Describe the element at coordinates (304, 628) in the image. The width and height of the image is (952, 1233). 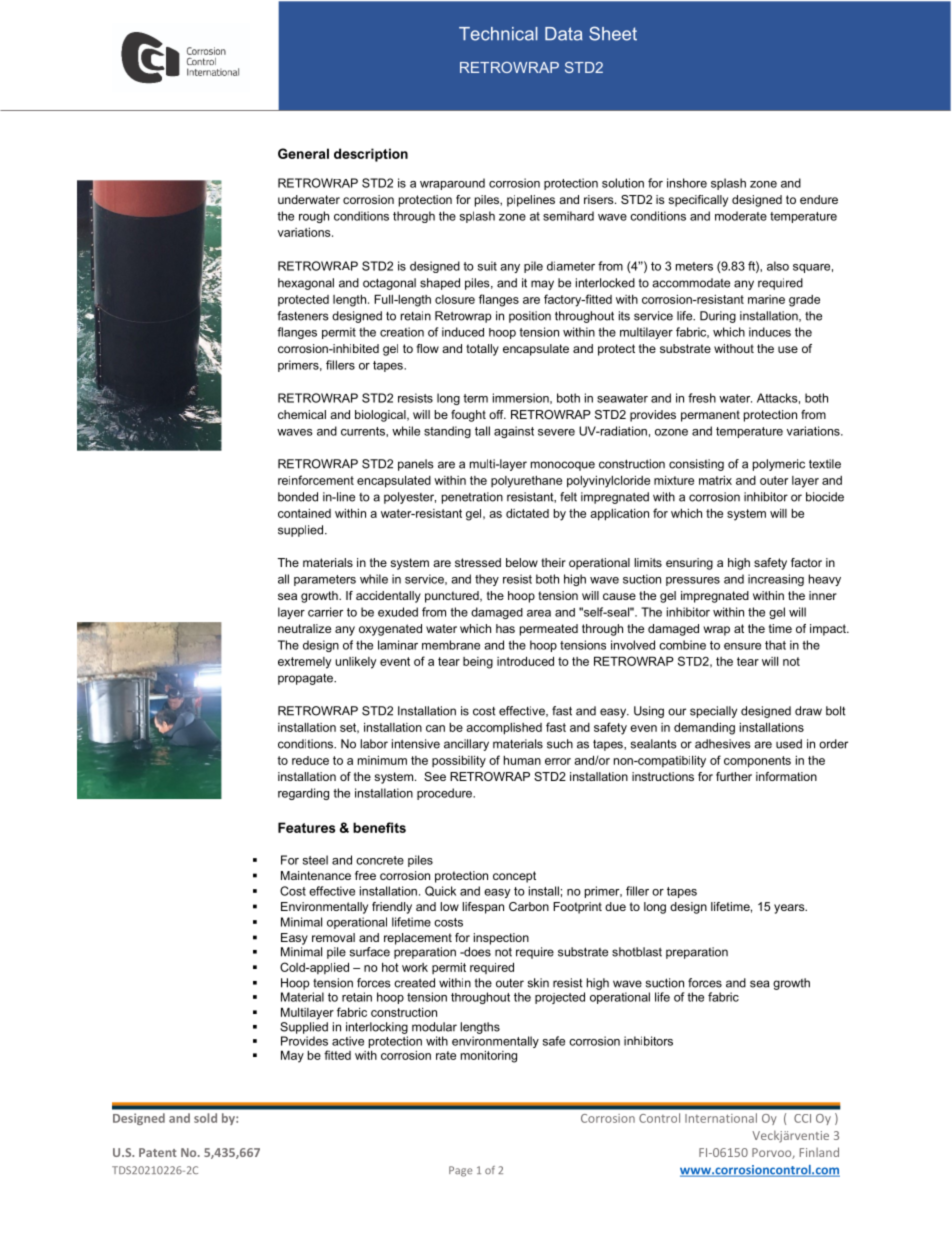
I see `neutralize` at that location.
